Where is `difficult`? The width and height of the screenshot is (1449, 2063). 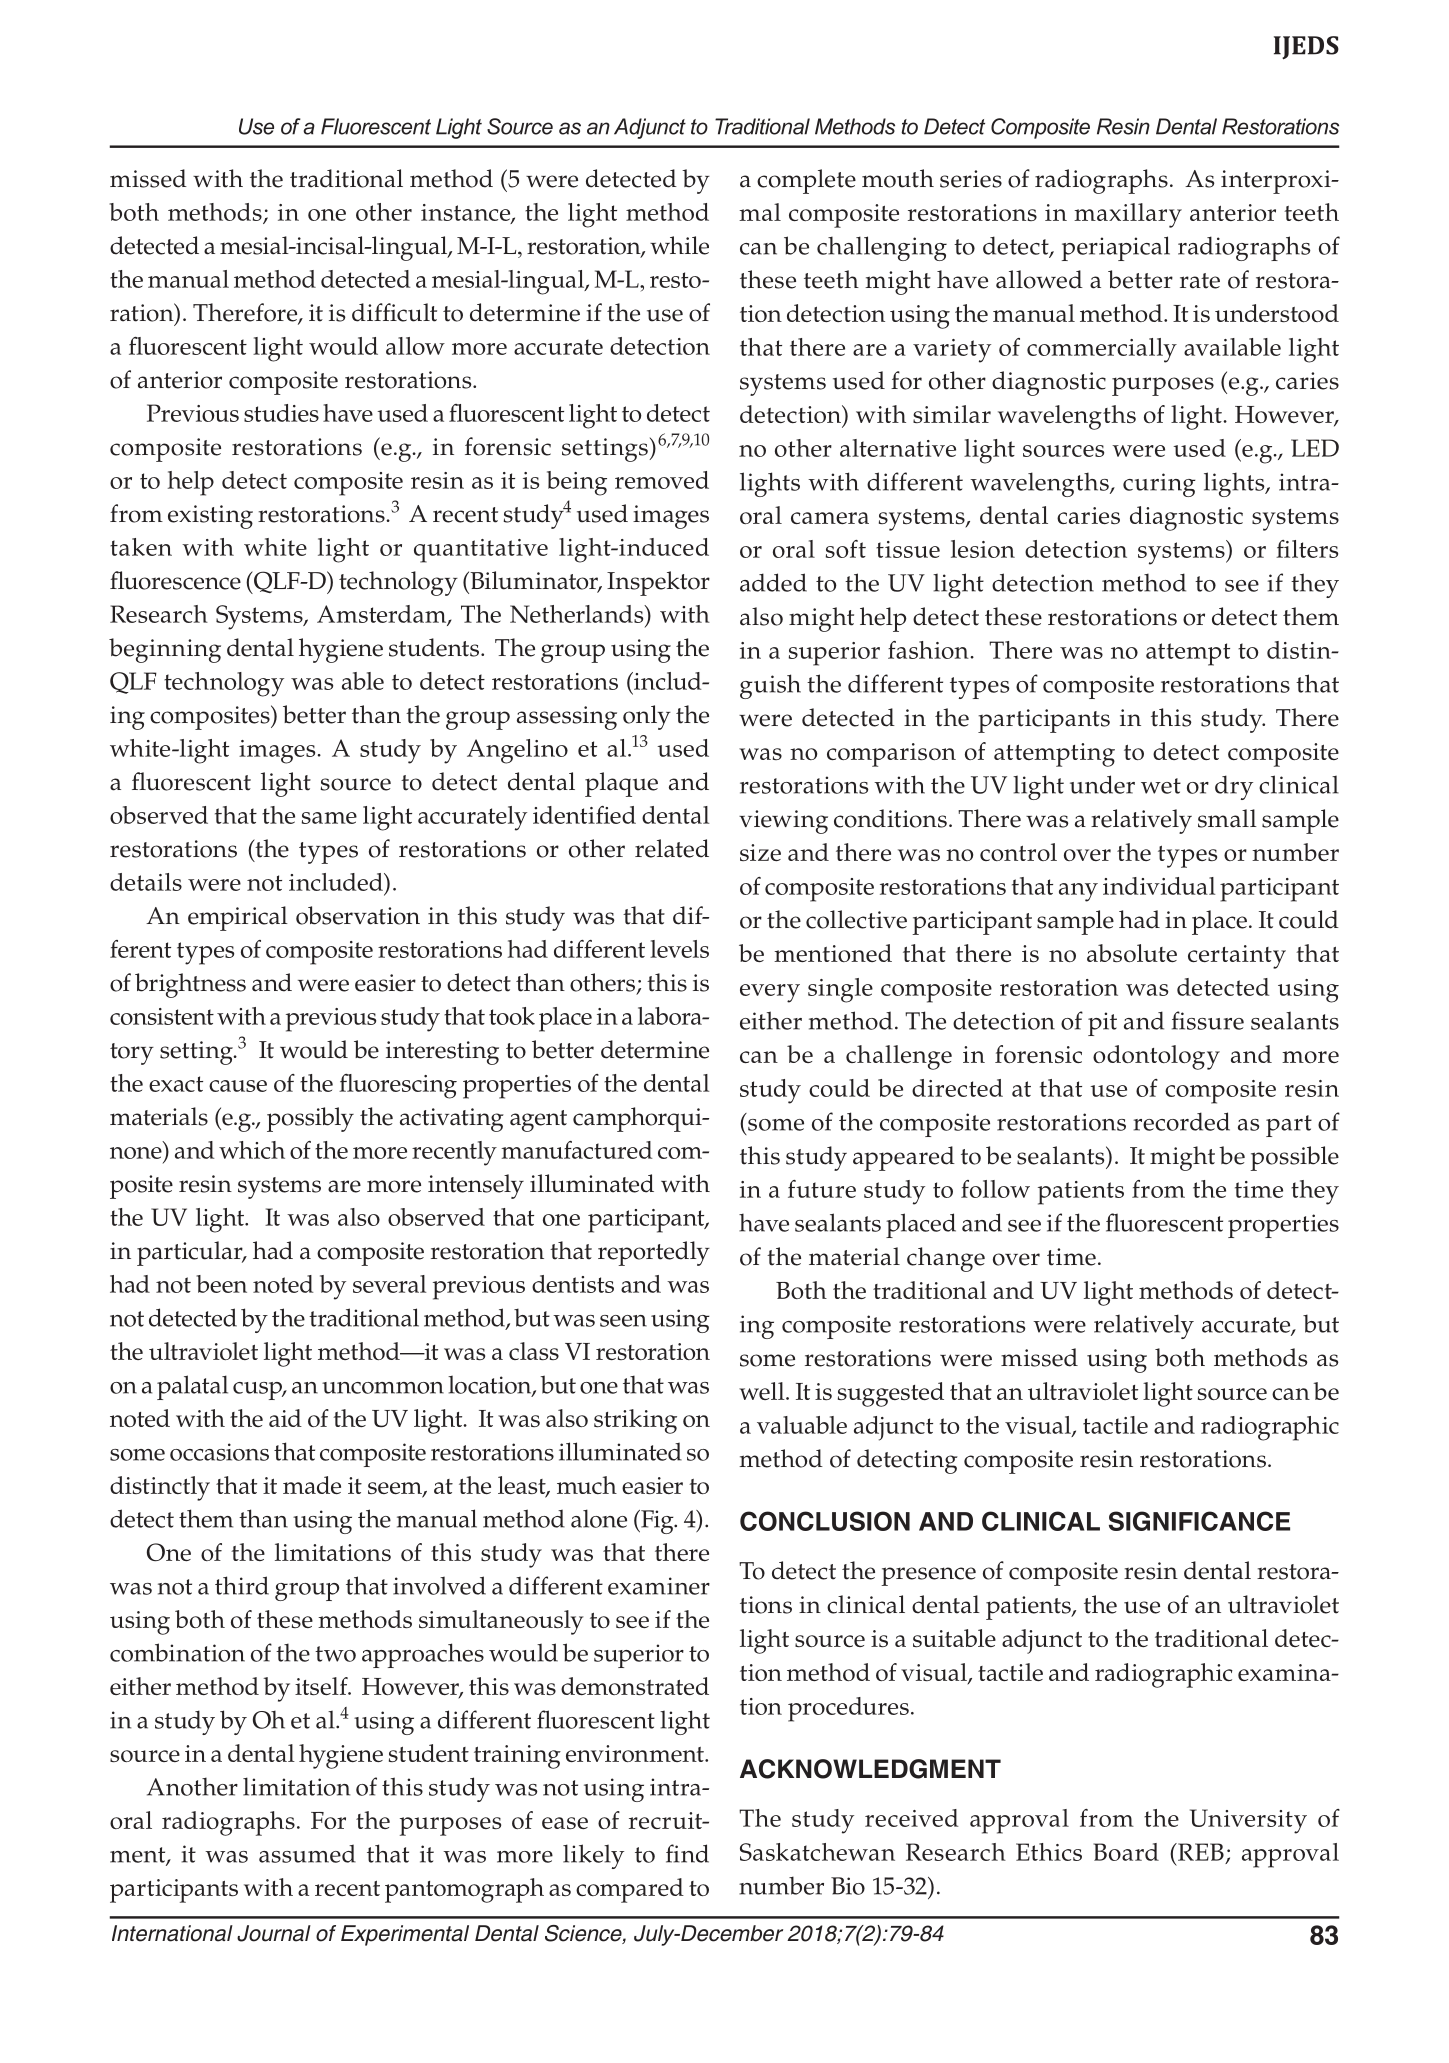
difficult is located at coordinates (394, 312).
